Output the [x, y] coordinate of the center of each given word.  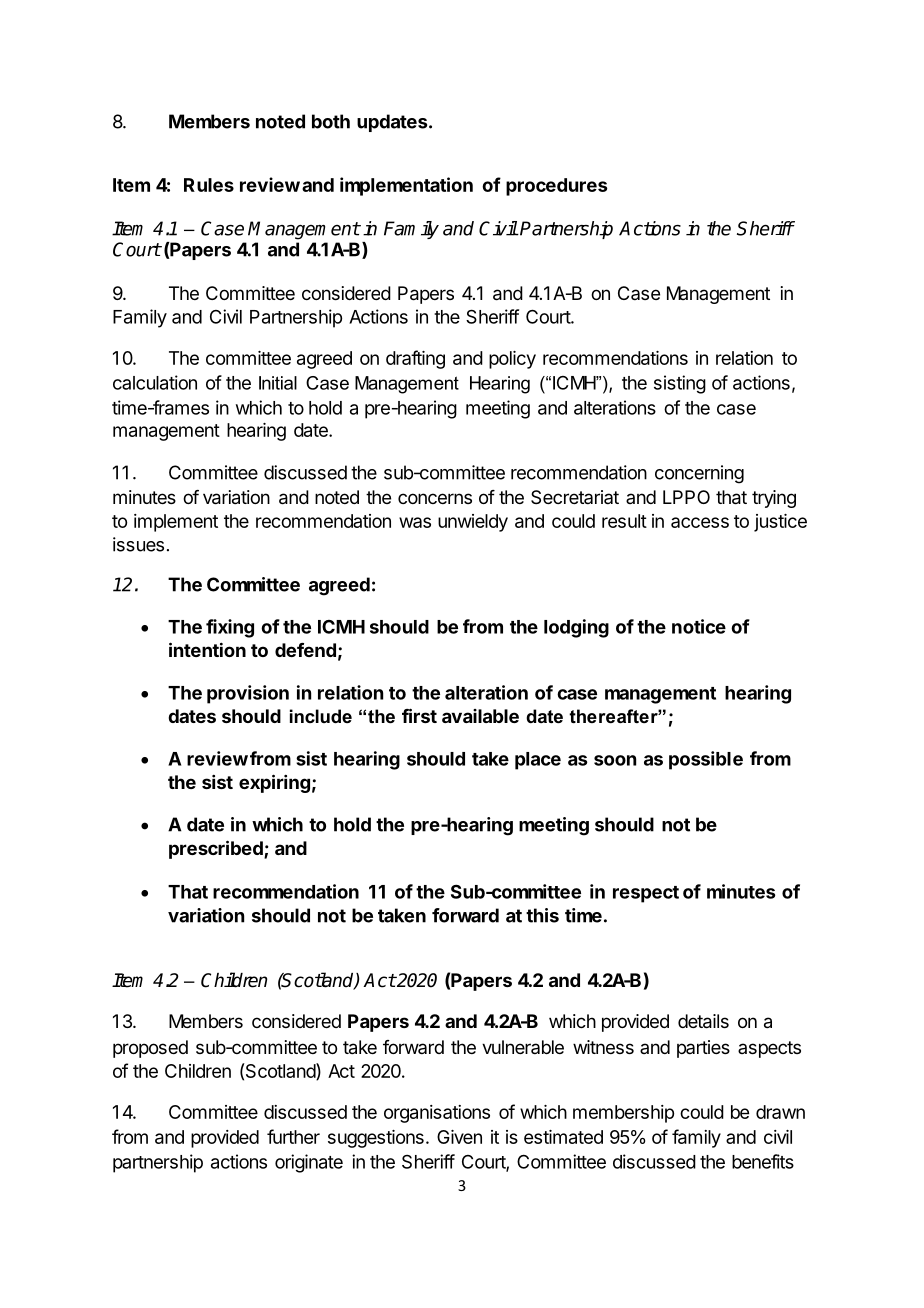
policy [512, 360]
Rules [209, 185]
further [293, 1136]
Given [459, 1137]
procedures [557, 187]
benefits [763, 1161]
